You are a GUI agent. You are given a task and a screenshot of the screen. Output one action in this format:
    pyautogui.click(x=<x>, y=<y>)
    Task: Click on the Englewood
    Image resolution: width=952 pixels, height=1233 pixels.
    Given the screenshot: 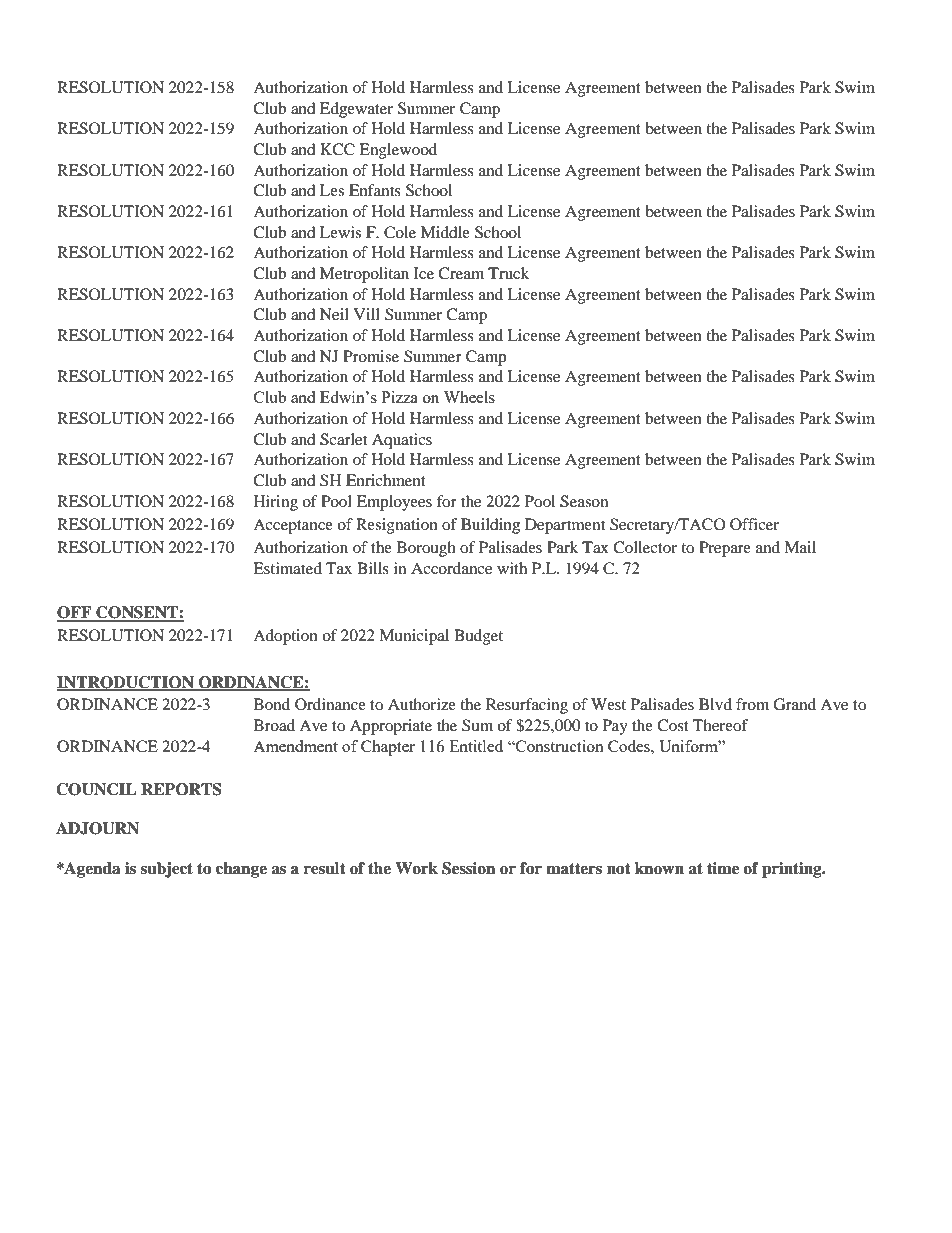 What is the action you would take?
    pyautogui.click(x=398, y=151)
